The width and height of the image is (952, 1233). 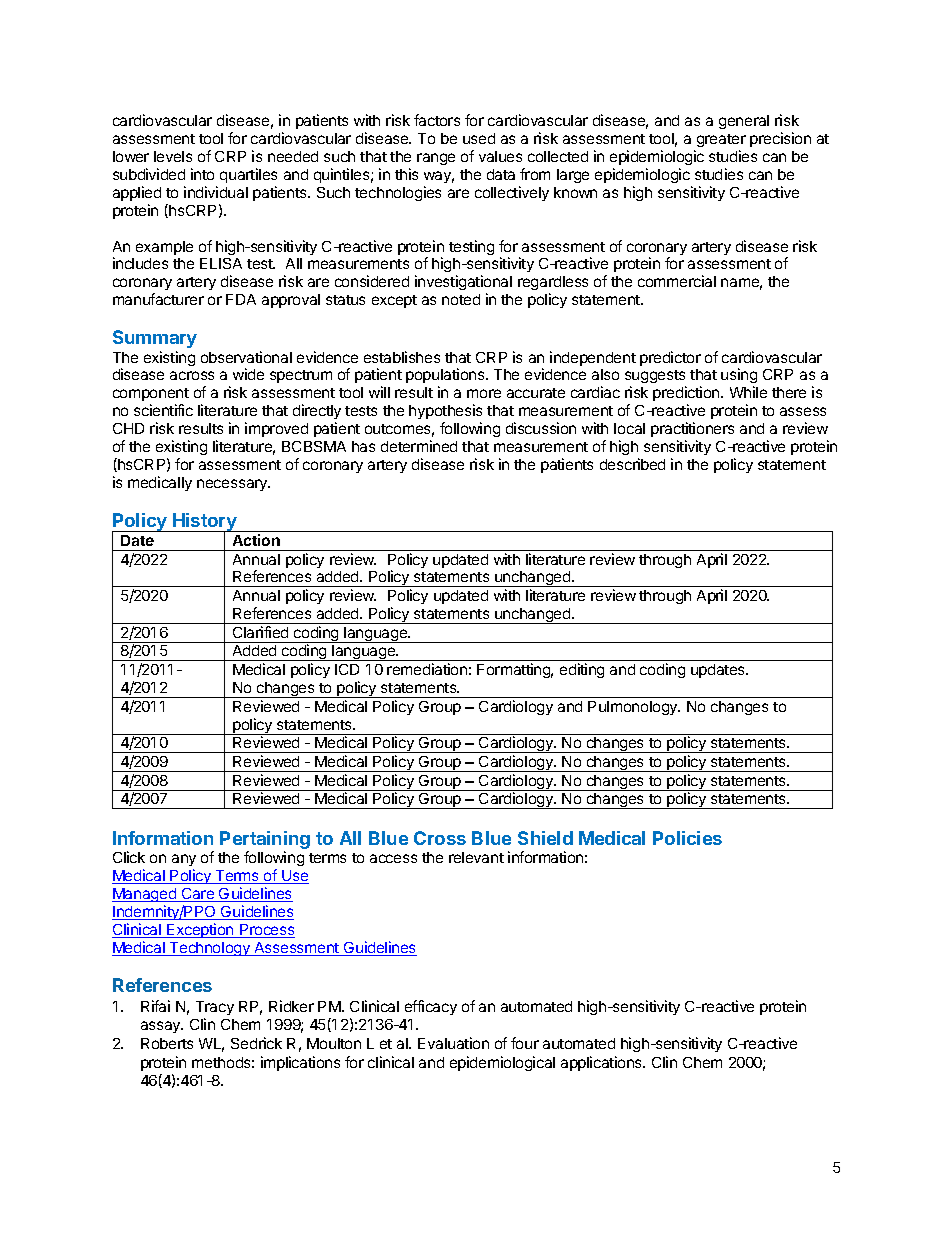 I want to click on Evaluation, so click(x=453, y=1043).
